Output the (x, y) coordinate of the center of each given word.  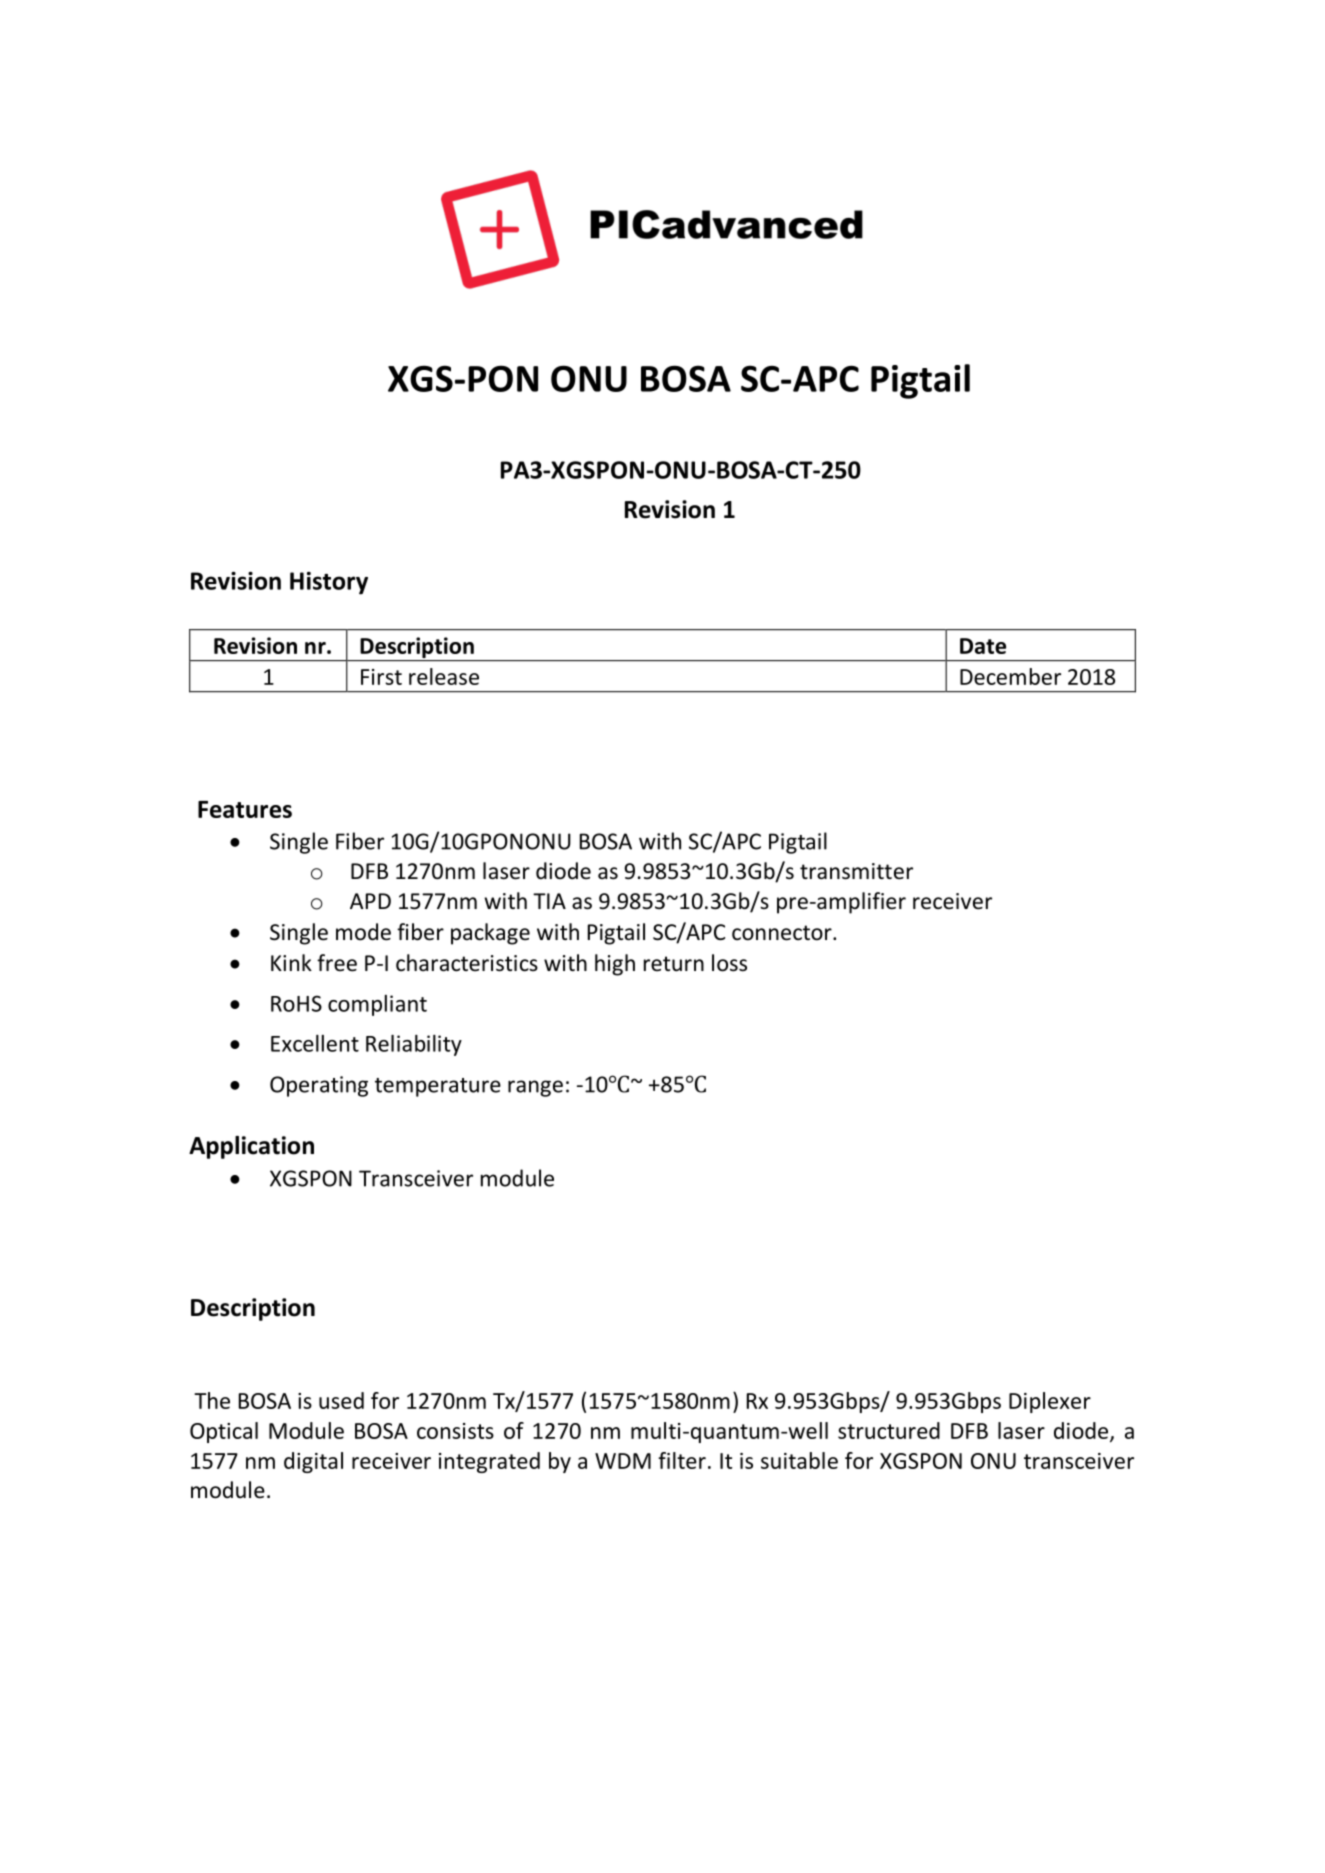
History (329, 583)
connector (783, 933)
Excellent (315, 1043)
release (444, 676)
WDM (623, 1461)
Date (983, 646)
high (615, 965)
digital (313, 1462)
